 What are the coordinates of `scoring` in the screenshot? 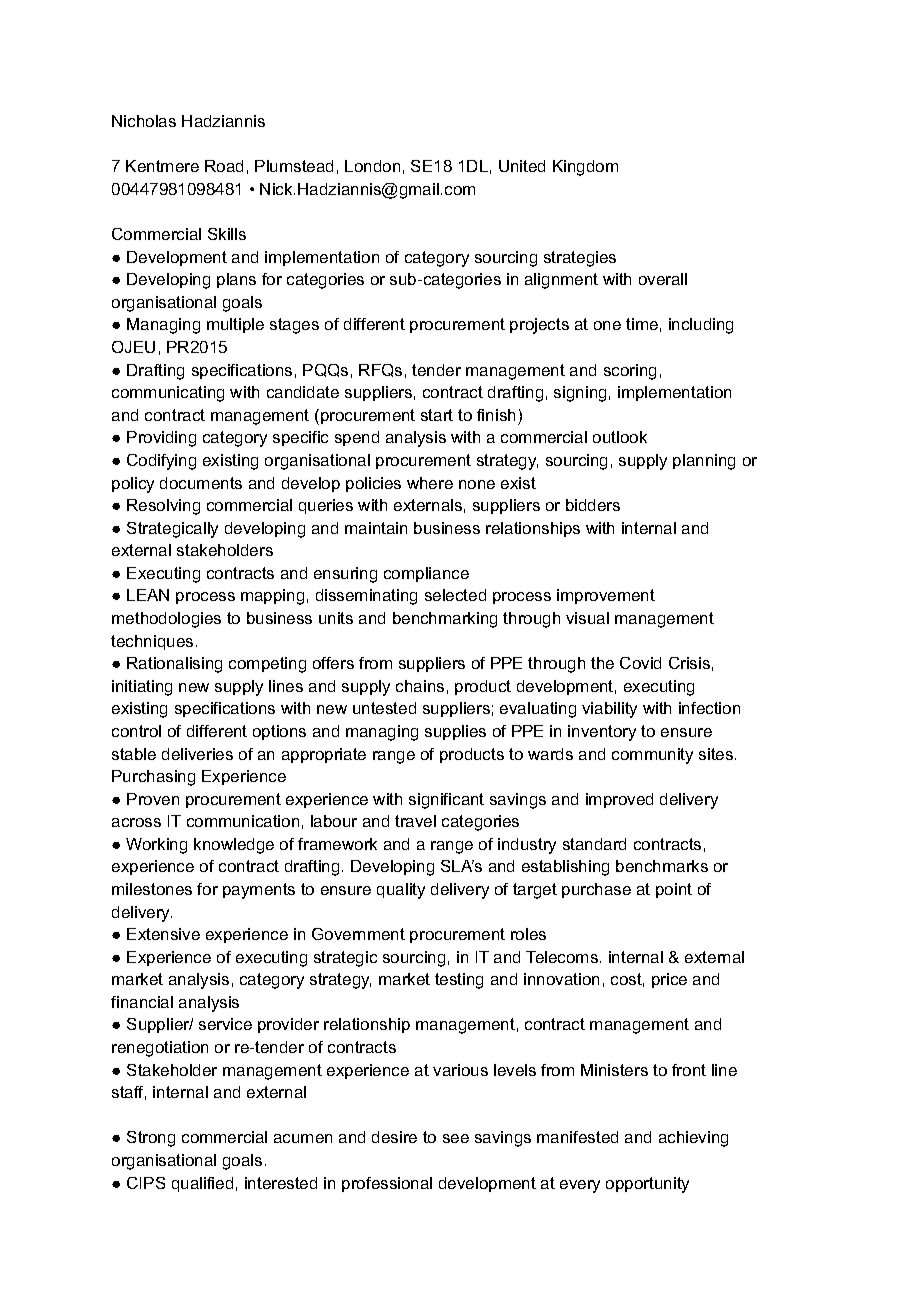 It's located at (630, 372).
